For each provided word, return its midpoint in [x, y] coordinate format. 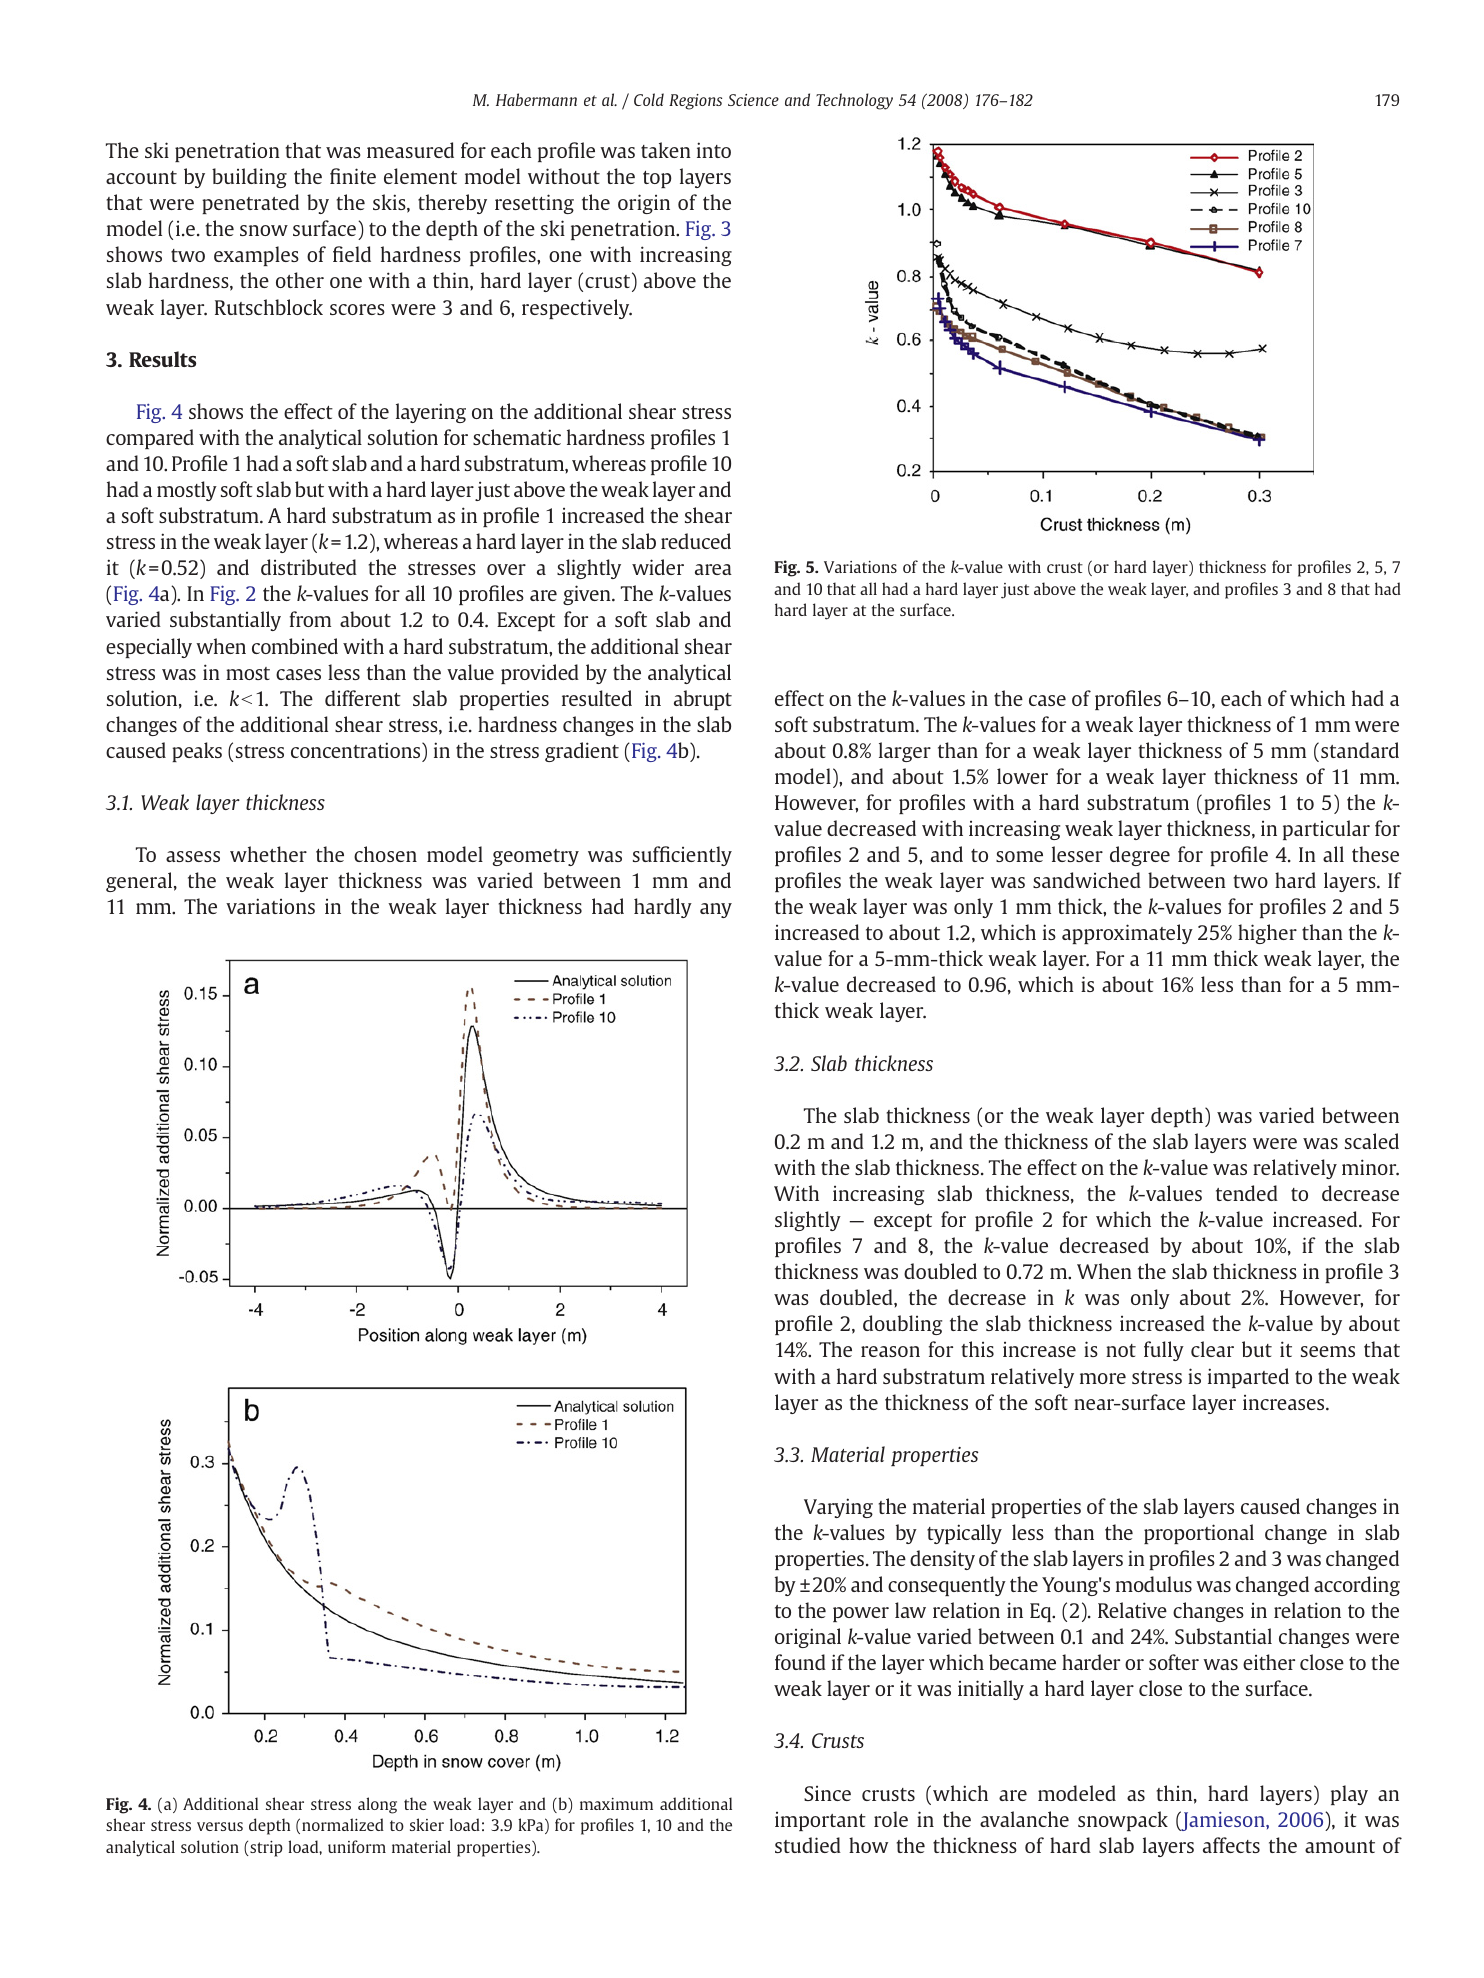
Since [827, 1793]
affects [1231, 1845]
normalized [343, 1824]
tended [1247, 1193]
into [714, 150]
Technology [854, 101]
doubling [902, 1325]
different [363, 698]
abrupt [703, 700]
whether [268, 854]
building [249, 178]
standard [1360, 750]
